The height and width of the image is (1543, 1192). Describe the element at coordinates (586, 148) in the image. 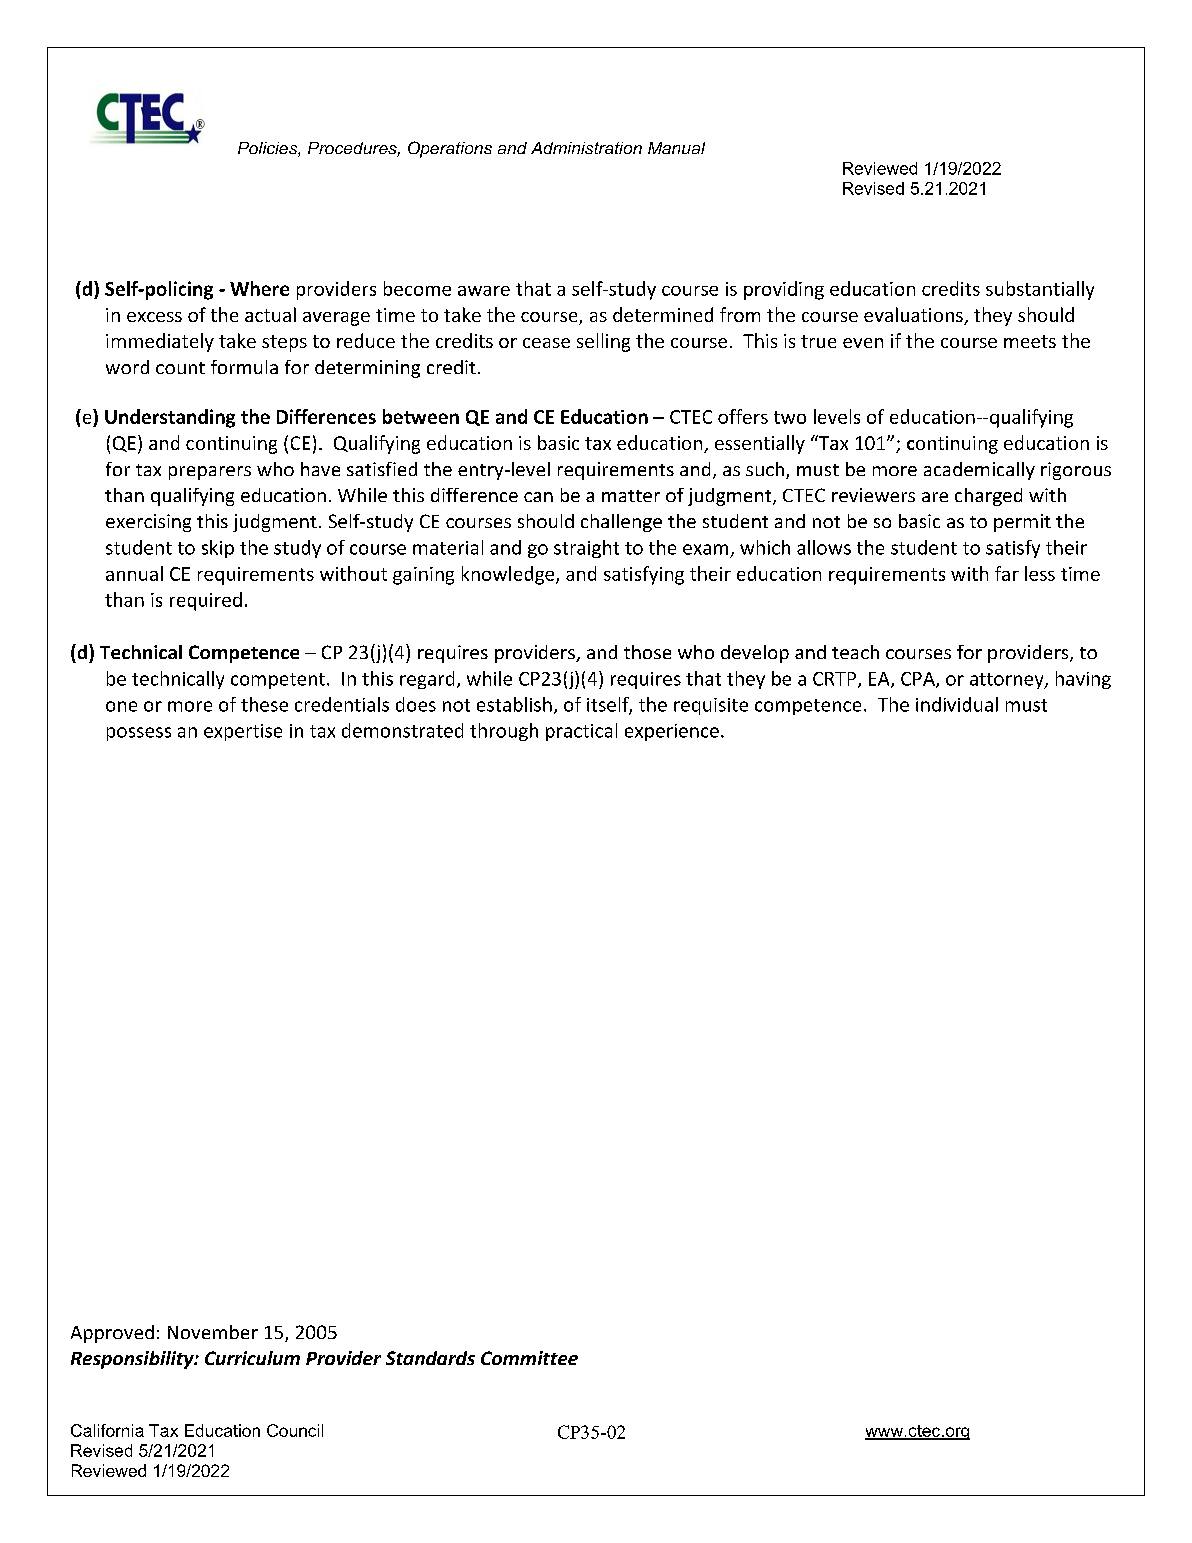

I see `Administration` at that location.
